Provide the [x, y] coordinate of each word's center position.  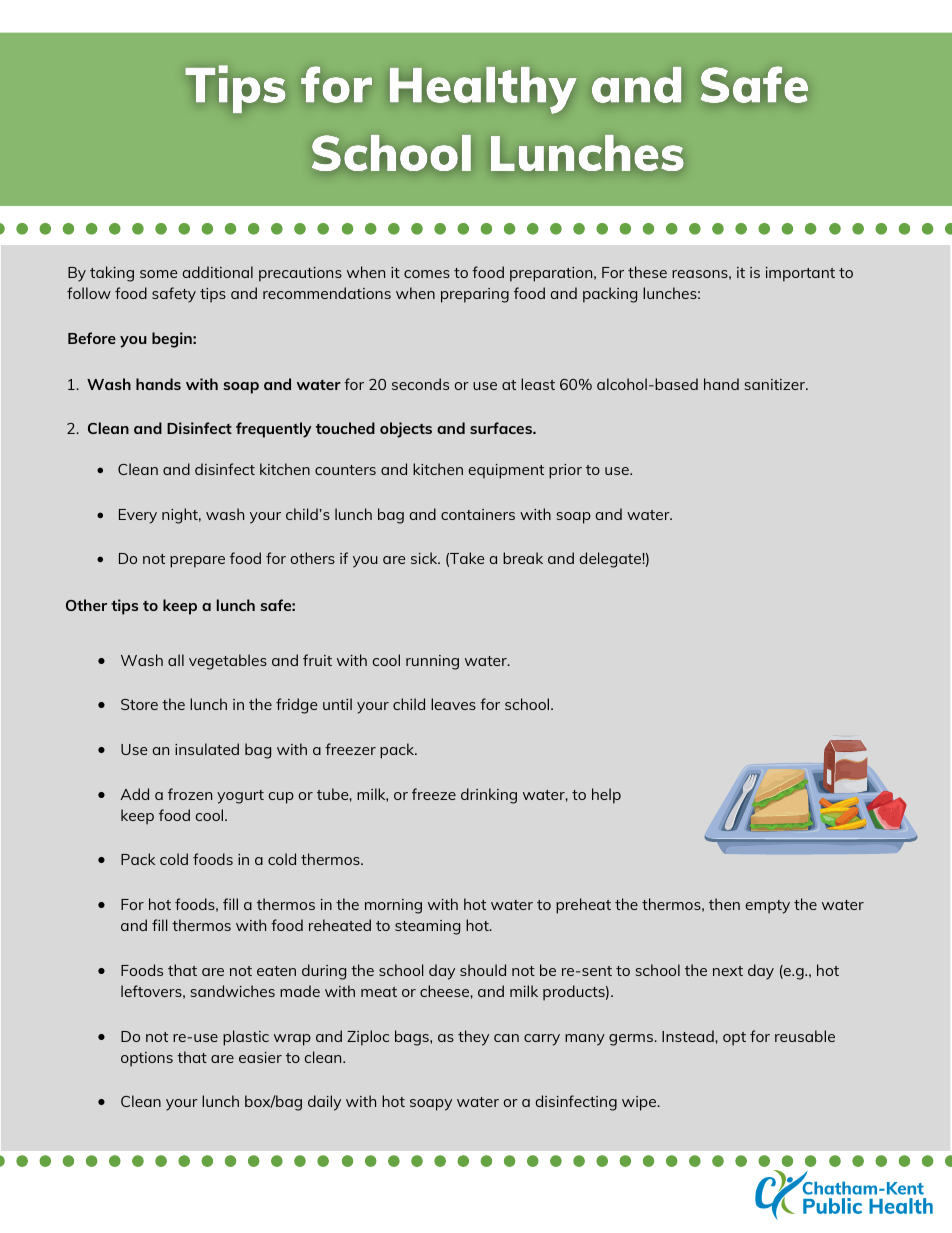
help [606, 796]
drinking [489, 796]
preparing [475, 295]
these [647, 272]
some [158, 274]
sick [425, 558]
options [147, 1059]
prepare [197, 562]
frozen [190, 794]
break [523, 558]
